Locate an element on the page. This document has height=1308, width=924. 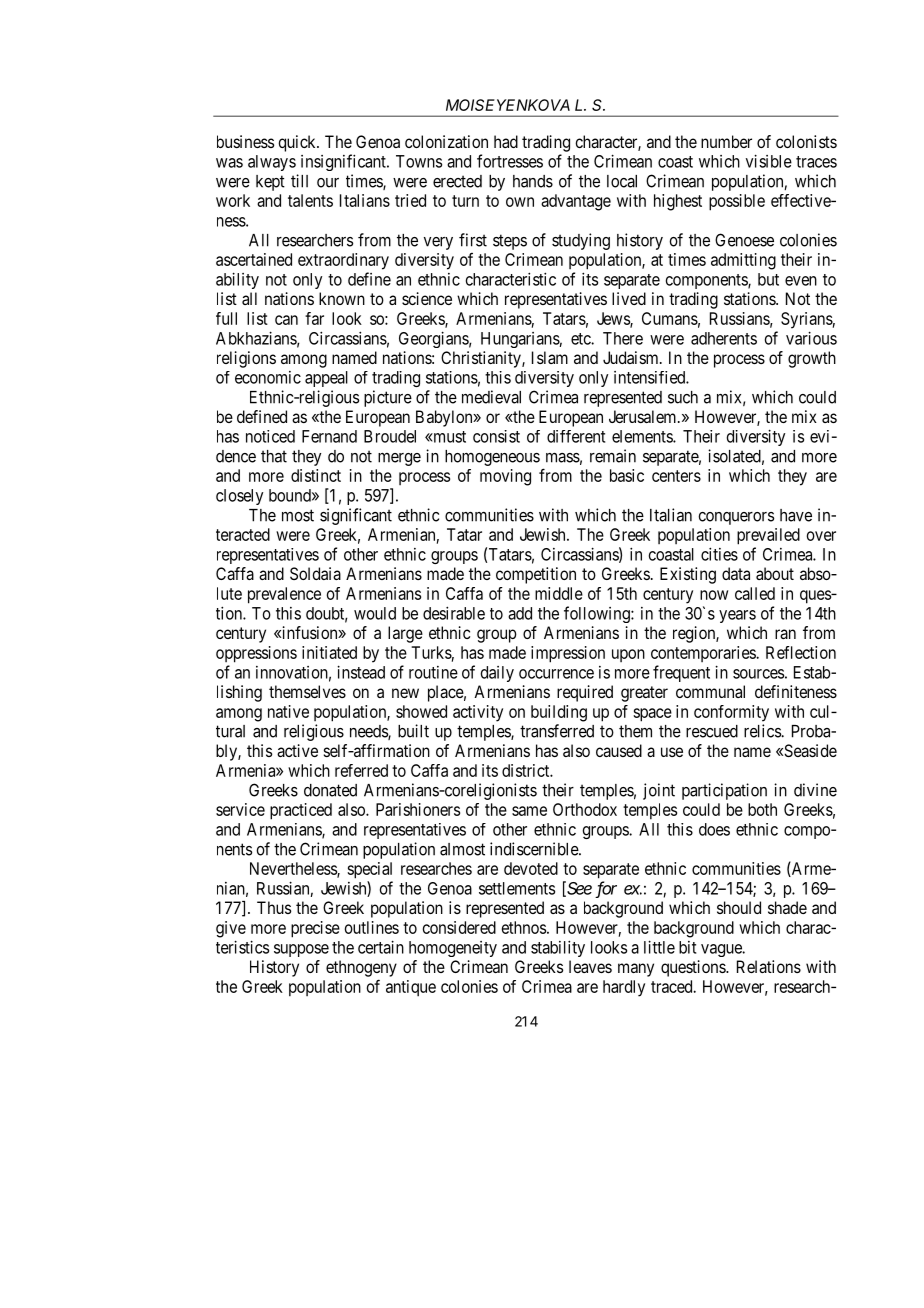
till is located at coordinates (299, 181).
